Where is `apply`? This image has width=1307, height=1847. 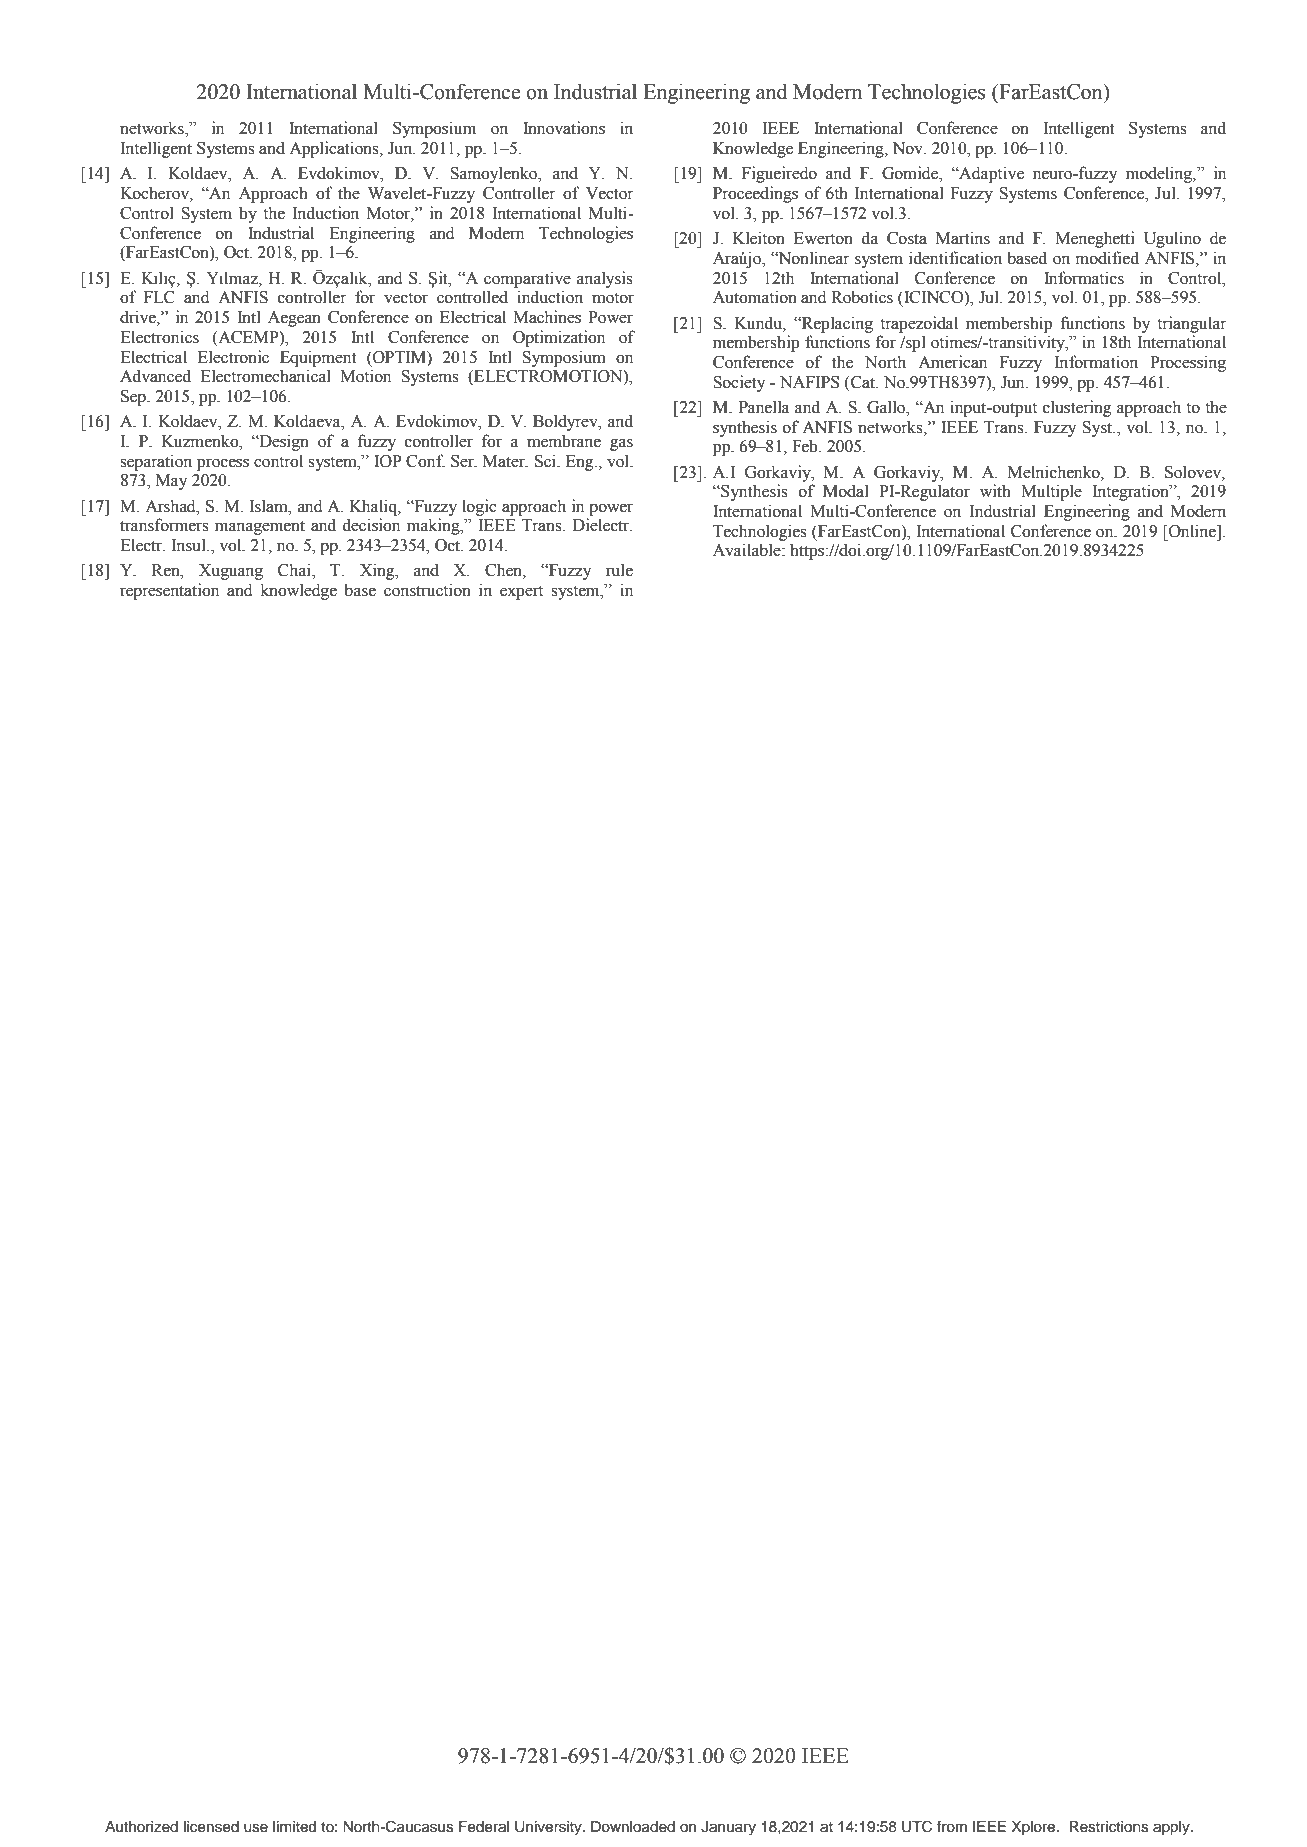 apply is located at coordinates (1172, 1828).
